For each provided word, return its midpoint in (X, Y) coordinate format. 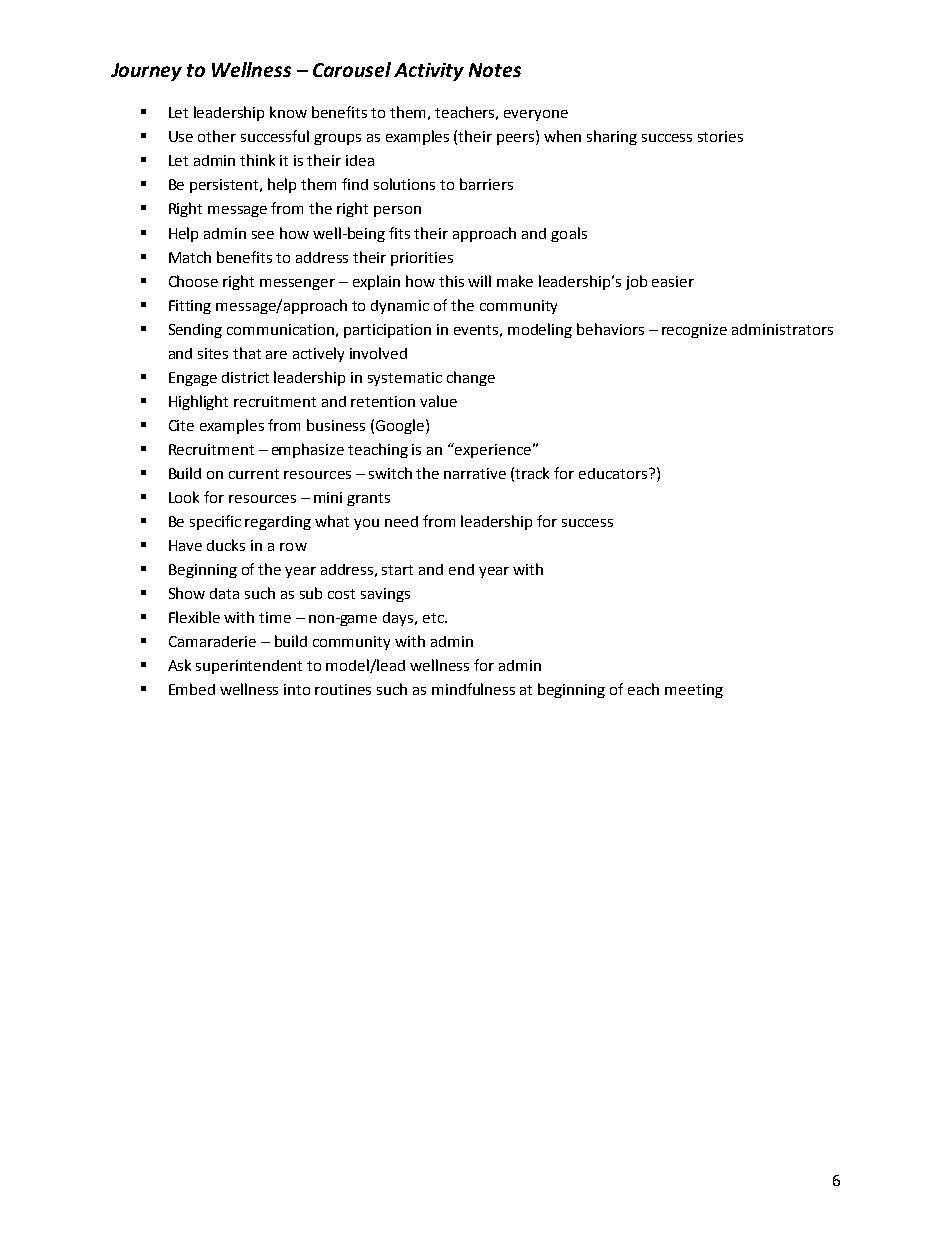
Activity (429, 72)
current (254, 474)
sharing (612, 137)
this (451, 281)
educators (614, 473)
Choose (193, 281)
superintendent (249, 667)
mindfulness (473, 689)
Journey (146, 72)
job (636, 282)
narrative (475, 473)
